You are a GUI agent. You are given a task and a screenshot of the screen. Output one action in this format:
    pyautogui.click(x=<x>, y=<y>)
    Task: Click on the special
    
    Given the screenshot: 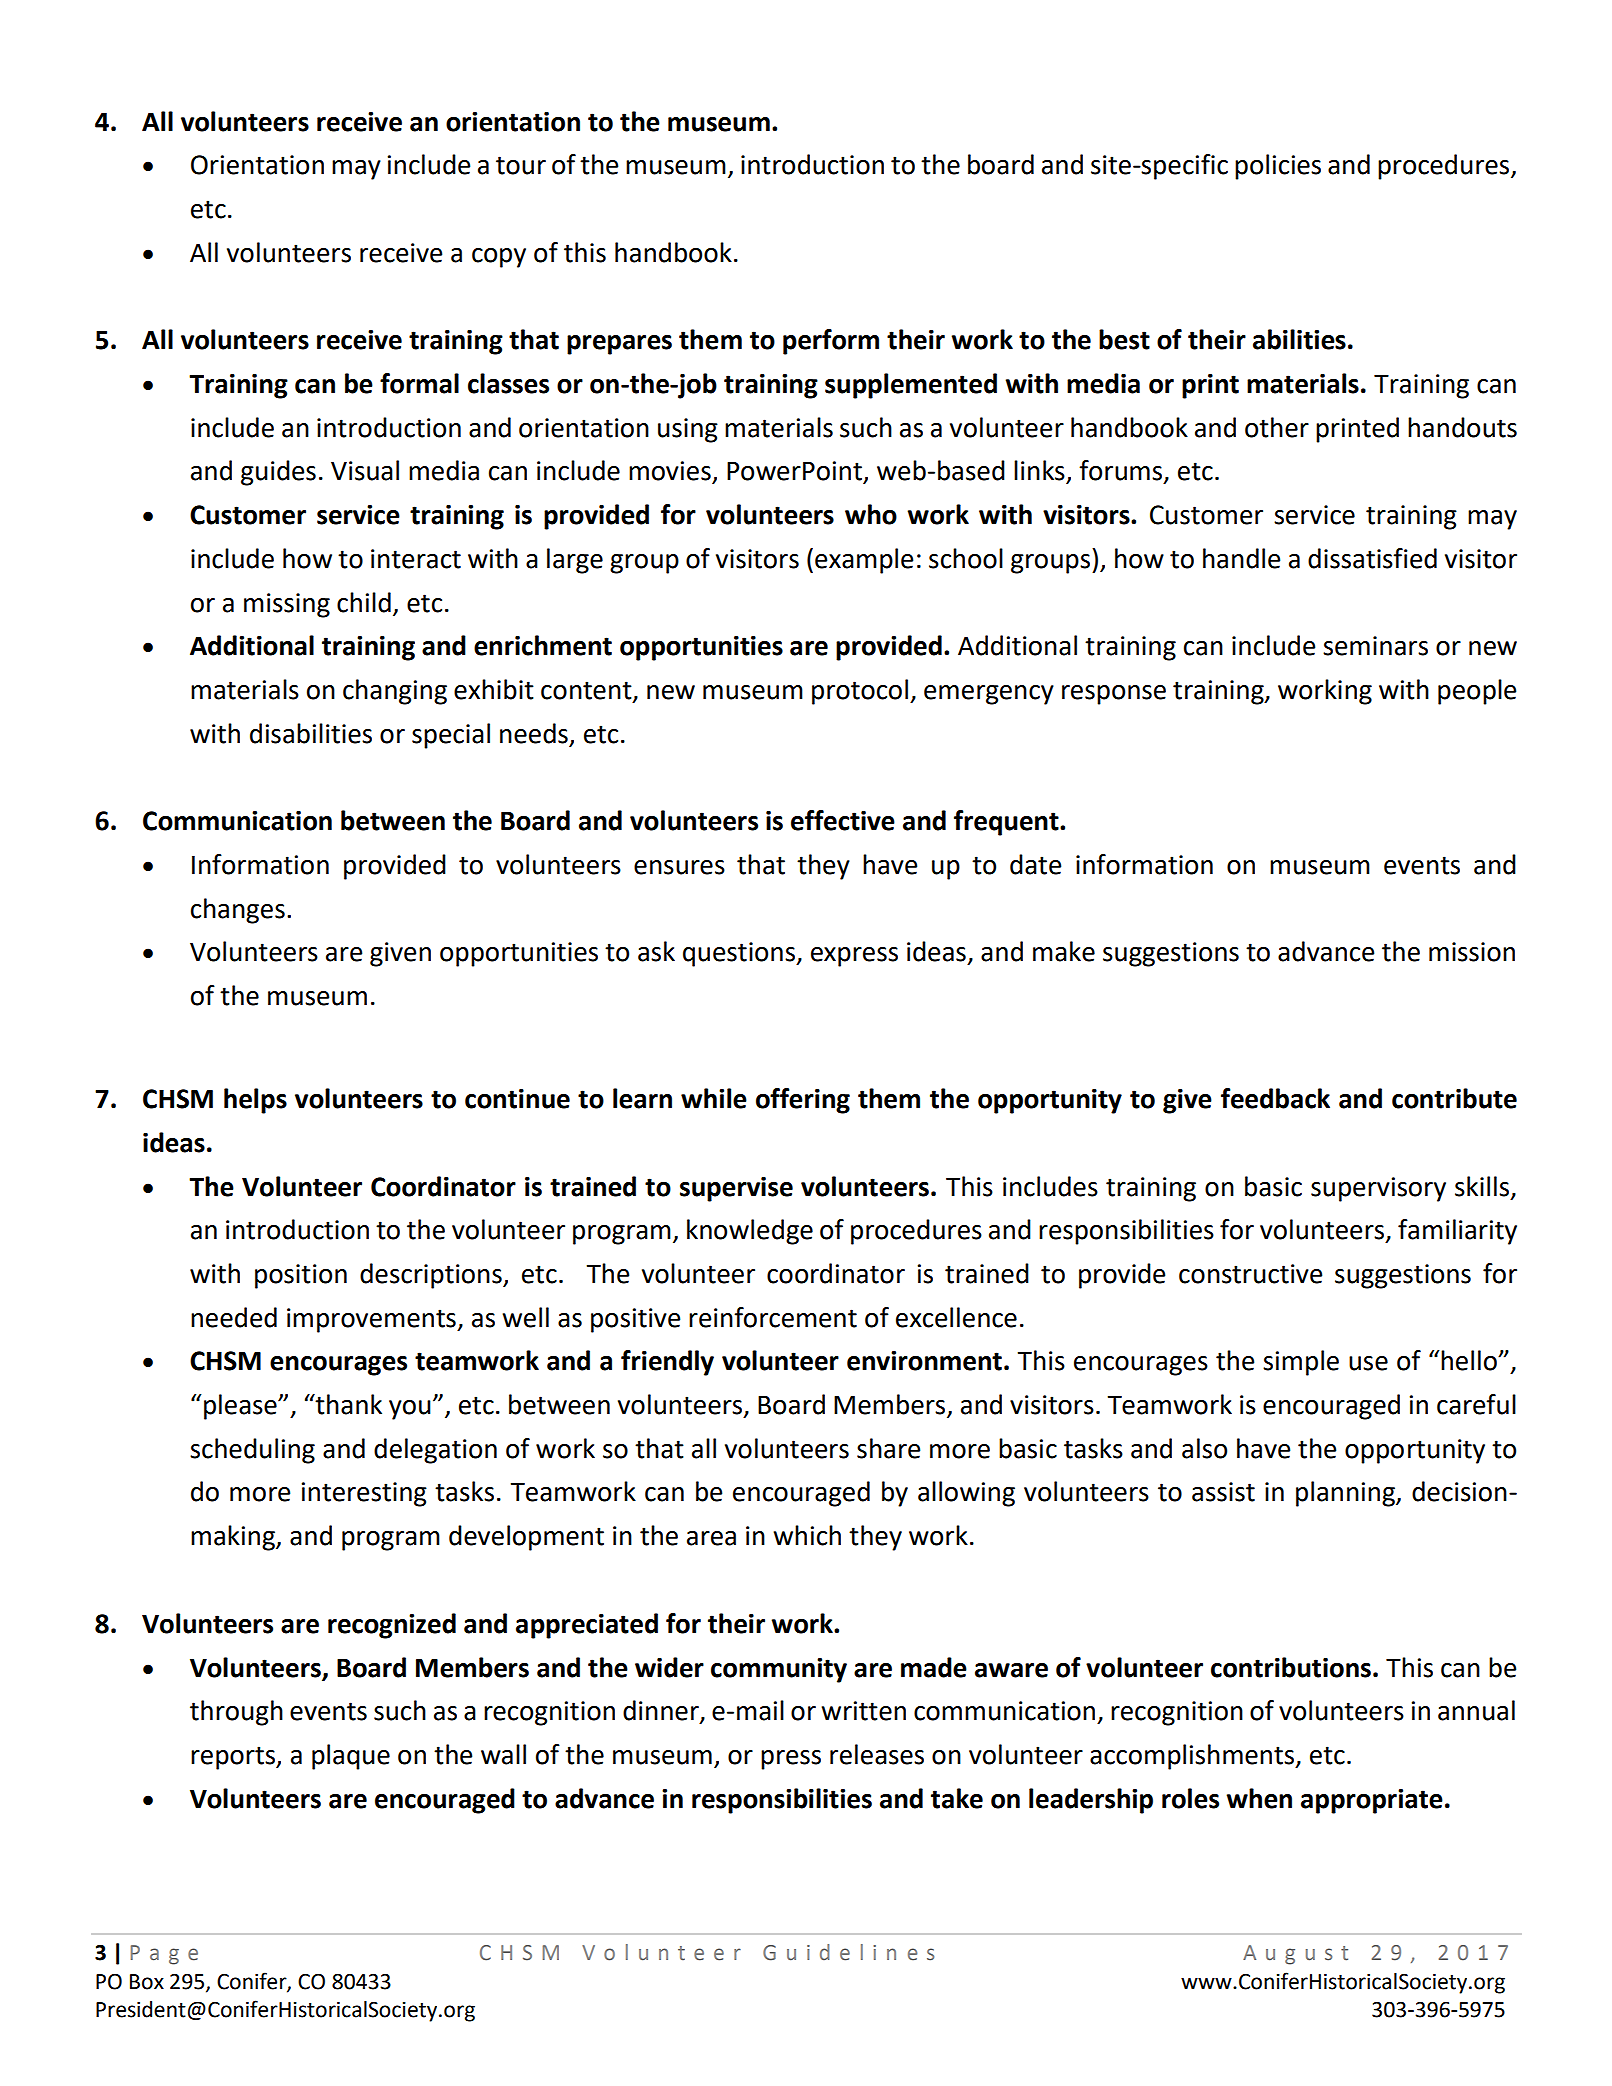 What is the action you would take?
    pyautogui.click(x=451, y=736)
